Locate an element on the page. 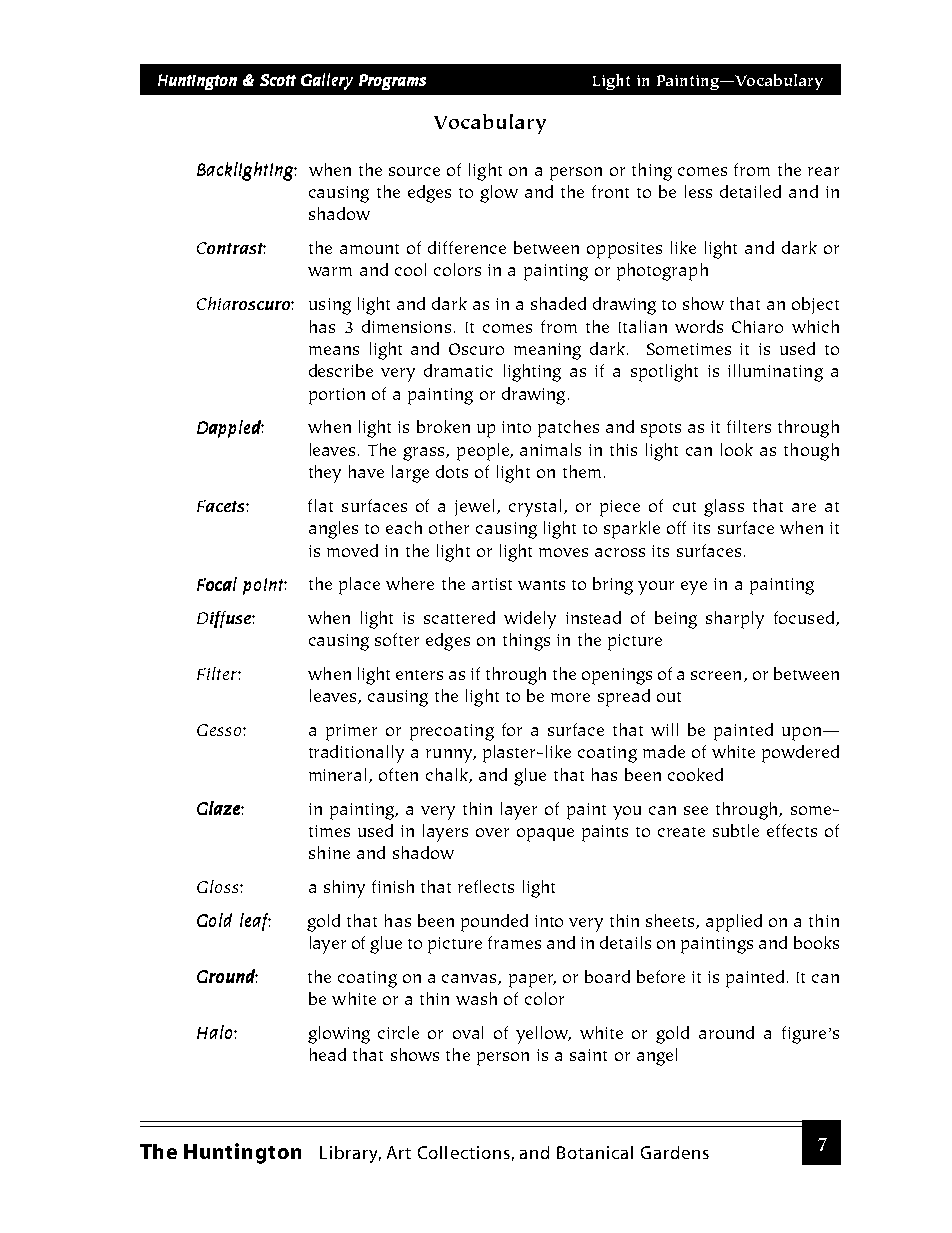 This image has height=1233, width=952. meaning is located at coordinates (547, 351).
